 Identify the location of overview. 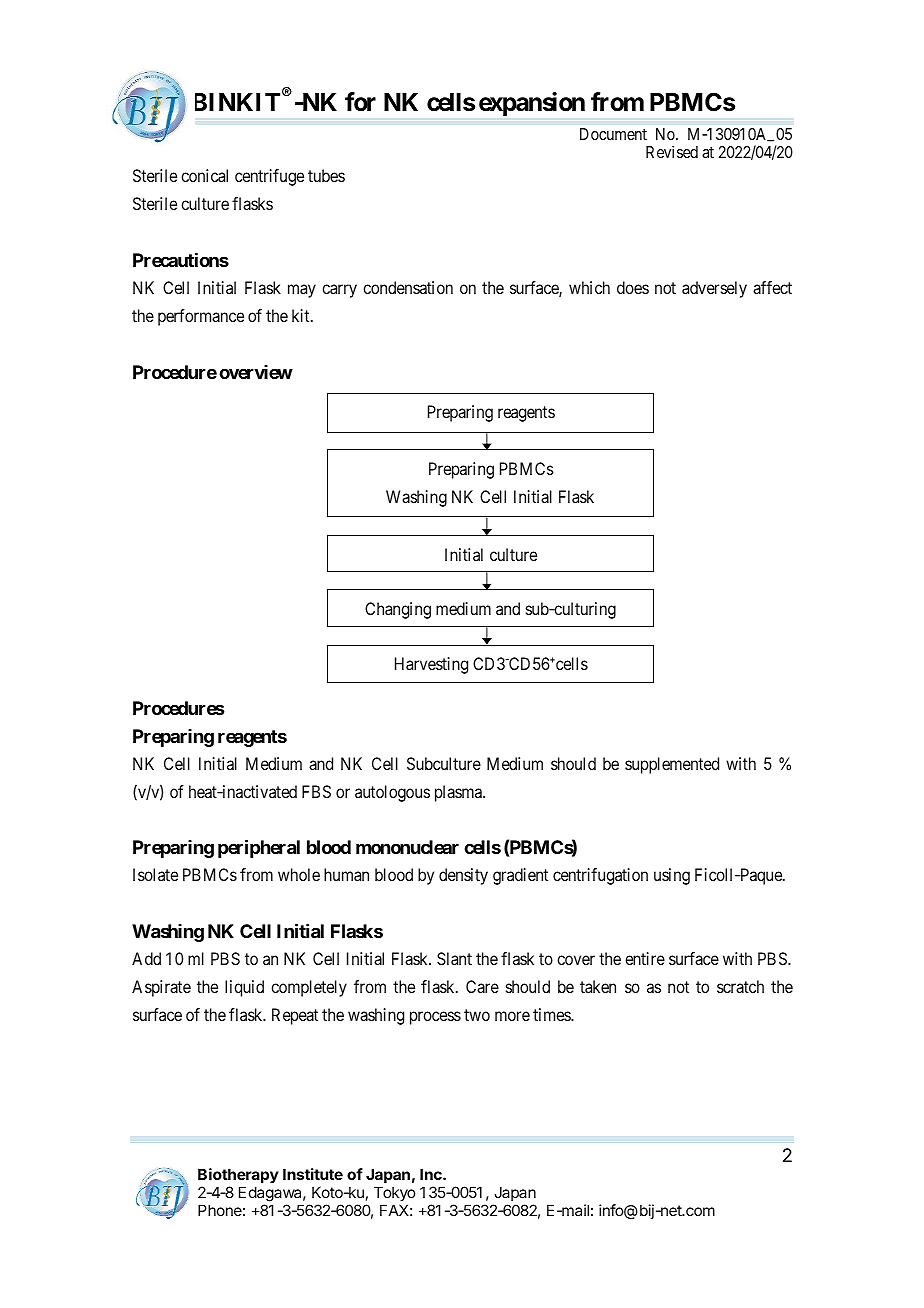
(256, 372).
